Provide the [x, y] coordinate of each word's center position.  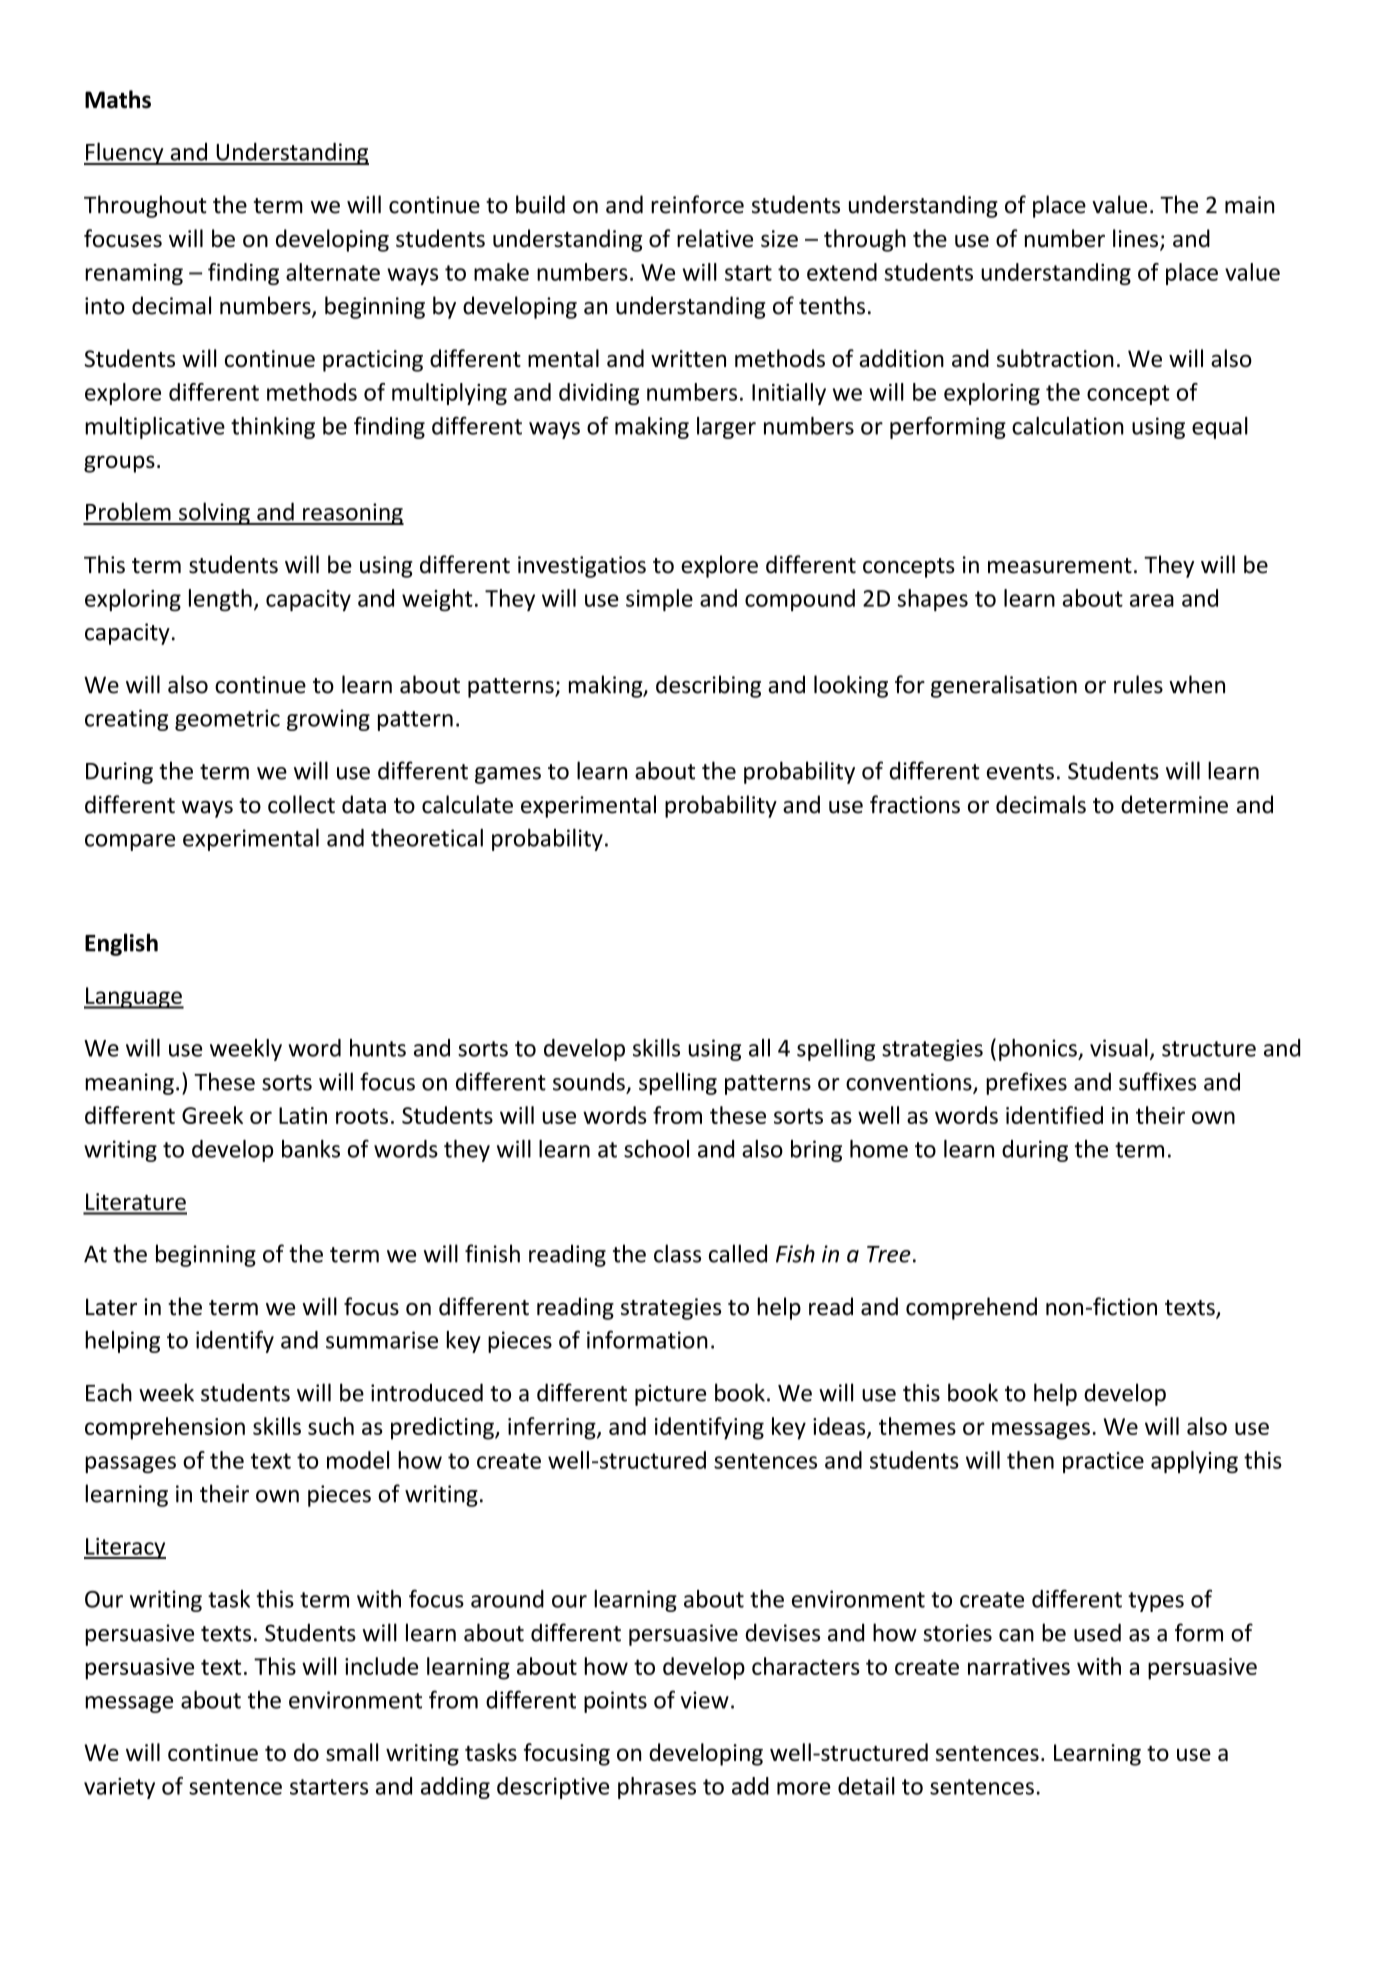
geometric [227, 720]
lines [1135, 238]
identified [1054, 1115]
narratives [1019, 1666]
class [677, 1253]
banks [311, 1149]
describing [708, 686]
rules [1138, 684]
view [705, 1700]
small [352, 1752]
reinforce [697, 204]
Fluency [125, 153]
